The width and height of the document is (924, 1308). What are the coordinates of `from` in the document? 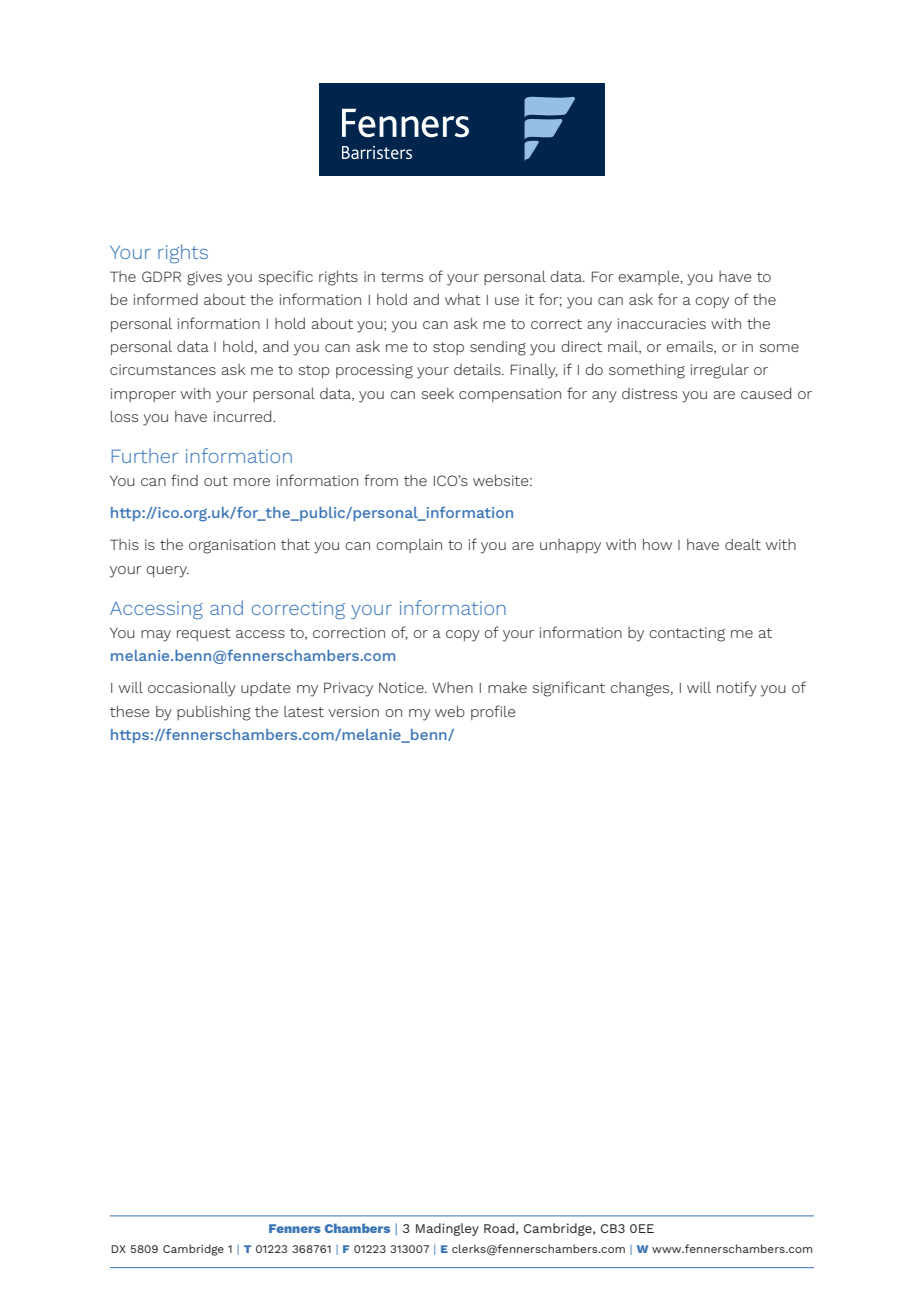 It's located at (381, 480).
